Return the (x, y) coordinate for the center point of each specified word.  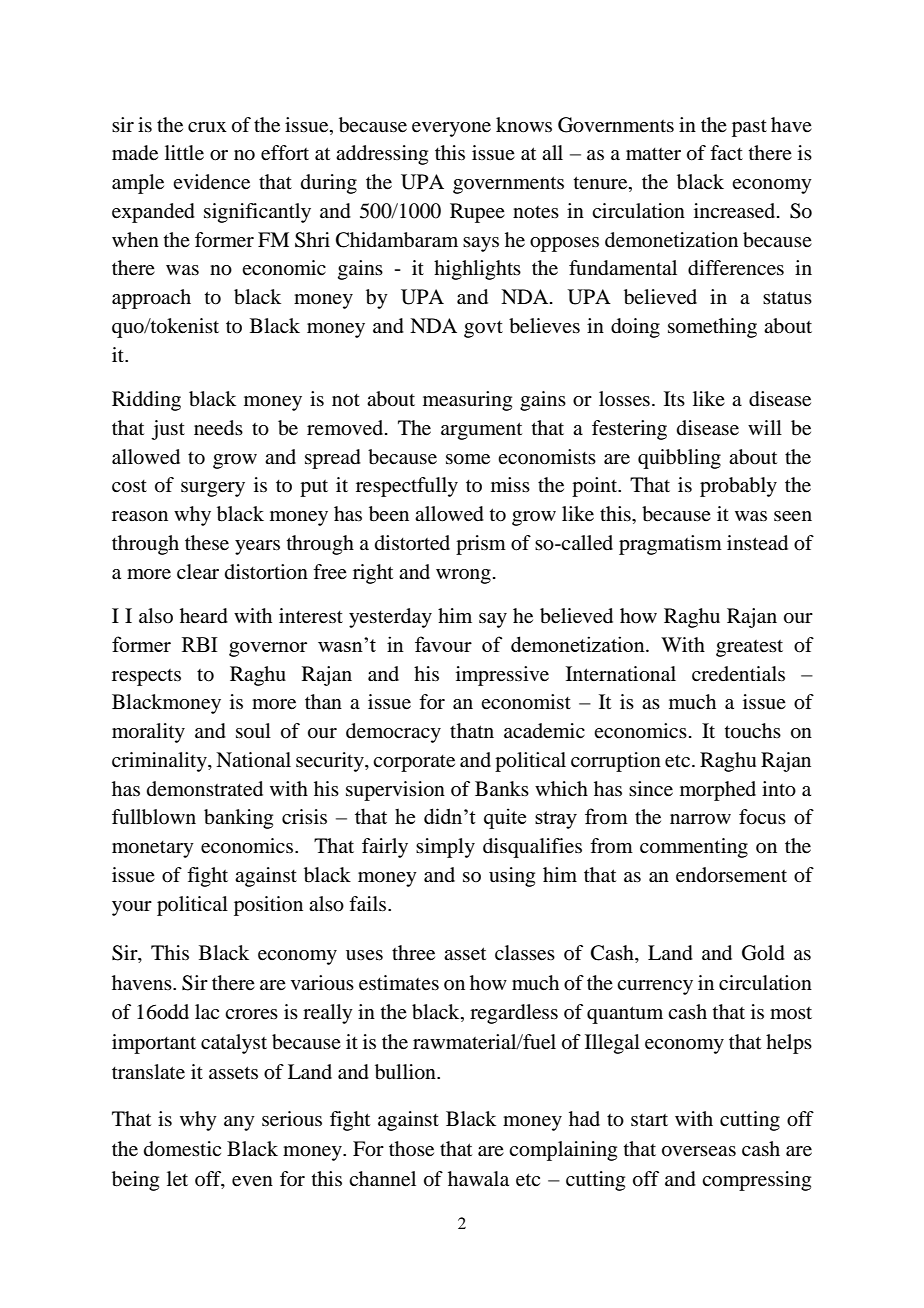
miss (510, 484)
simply (445, 848)
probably (738, 487)
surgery (213, 489)
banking (238, 819)
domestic (182, 1149)
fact (726, 152)
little (184, 153)
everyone (451, 129)
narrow (700, 819)
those (411, 1149)
